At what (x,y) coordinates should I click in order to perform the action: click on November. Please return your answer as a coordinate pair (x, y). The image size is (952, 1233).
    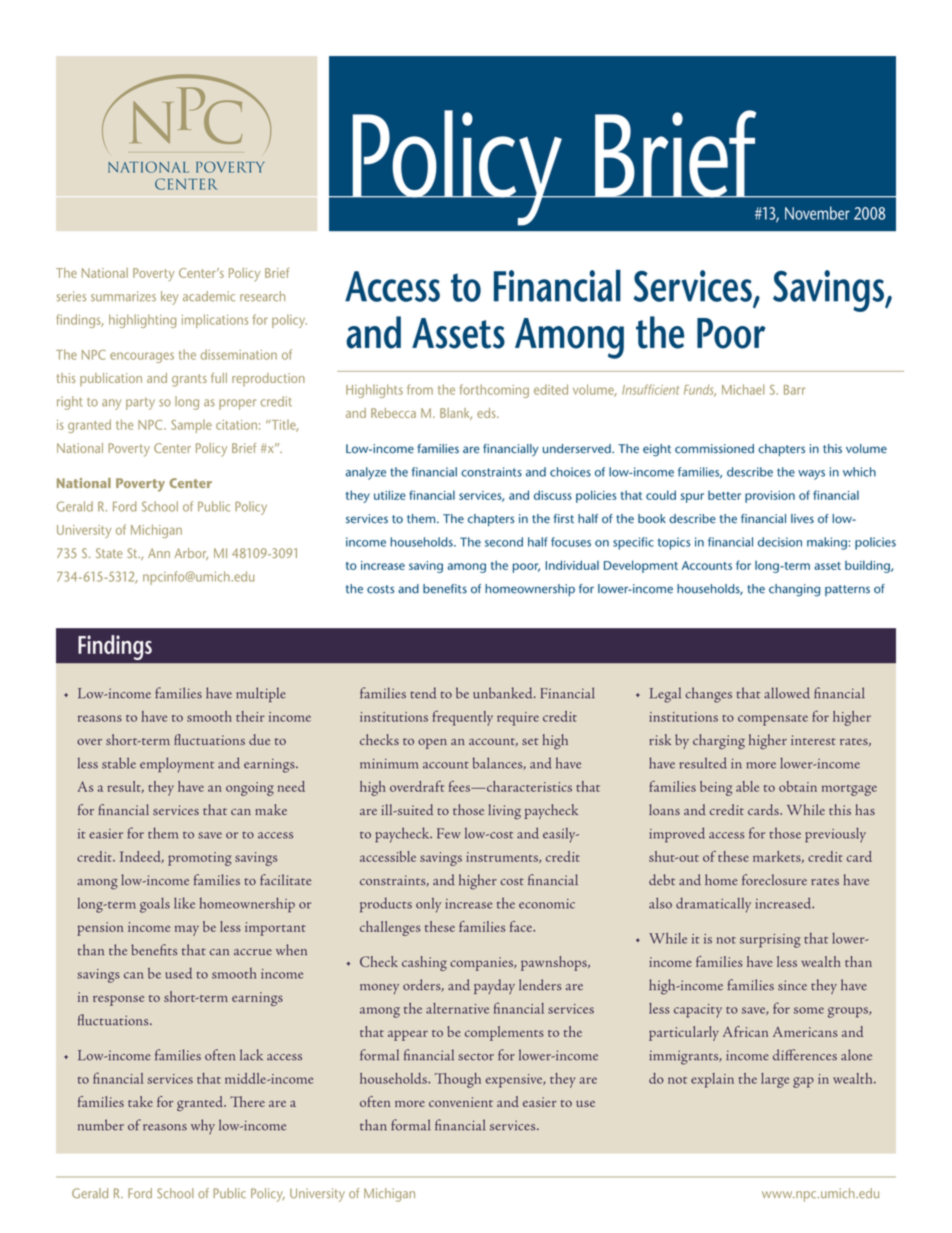
    Looking at the image, I should click on (817, 213).
